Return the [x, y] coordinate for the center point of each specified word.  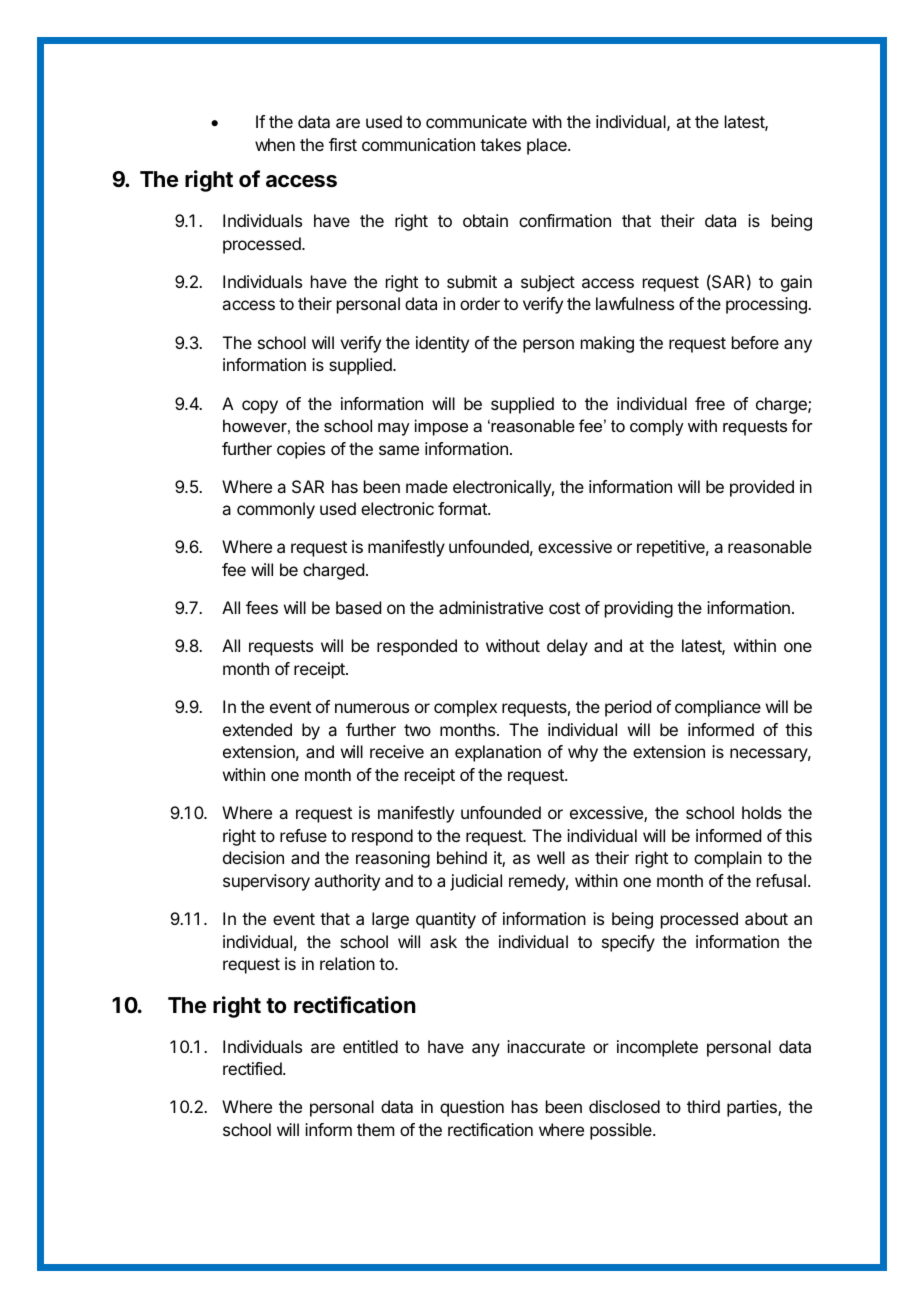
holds [762, 812]
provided [762, 488]
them [375, 1129]
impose [441, 427]
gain [796, 283]
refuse [303, 835]
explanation [498, 753]
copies [301, 450]
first [343, 144]
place [548, 146]
